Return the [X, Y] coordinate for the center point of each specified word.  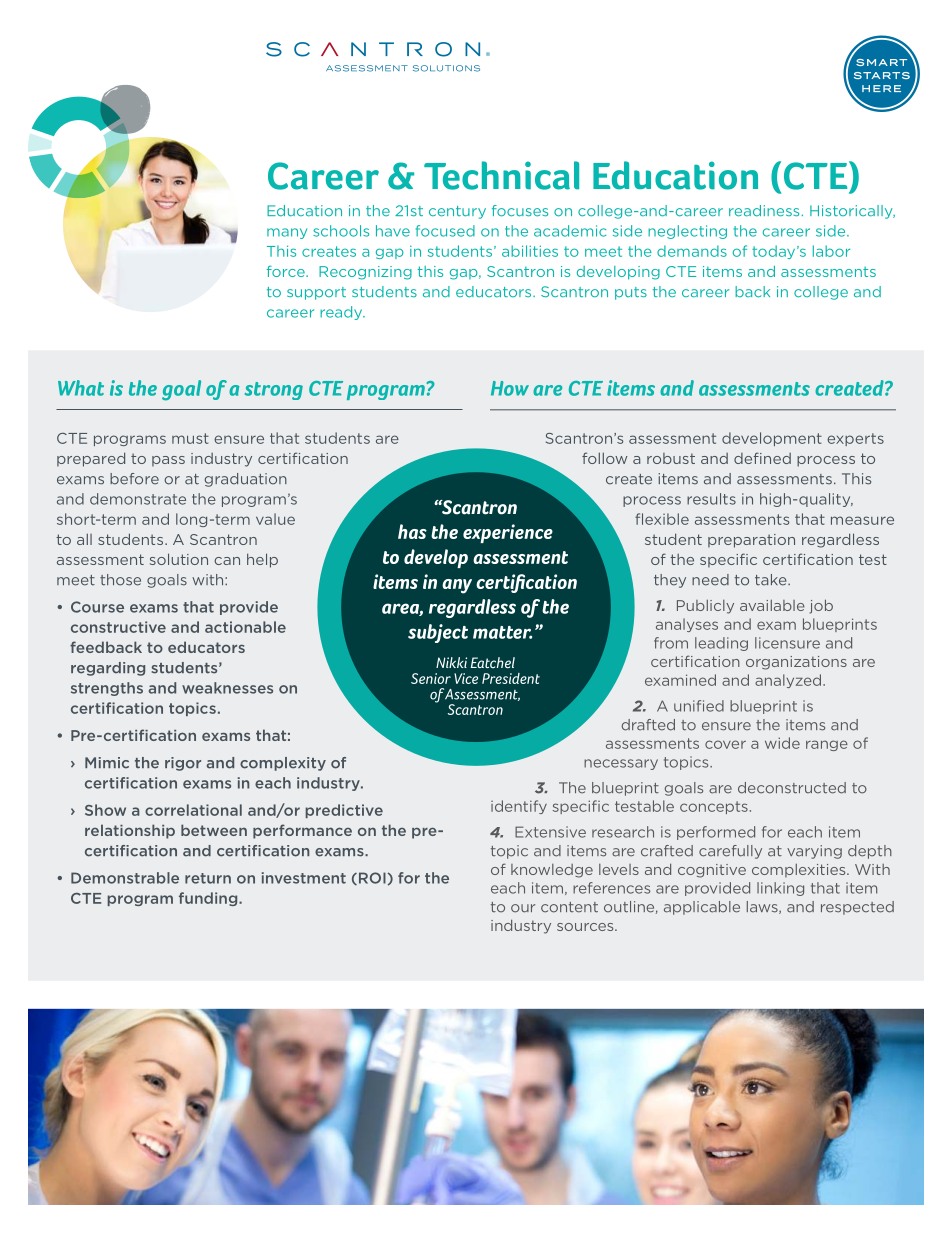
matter [502, 632]
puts [631, 293]
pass [168, 461]
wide [782, 743]
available [772, 605]
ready [342, 313]
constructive [118, 627]
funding [209, 899]
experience [508, 533]
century [457, 212]
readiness [764, 211]
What [81, 388]
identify [519, 807]
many [287, 233]
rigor [183, 764]
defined [762, 458]
